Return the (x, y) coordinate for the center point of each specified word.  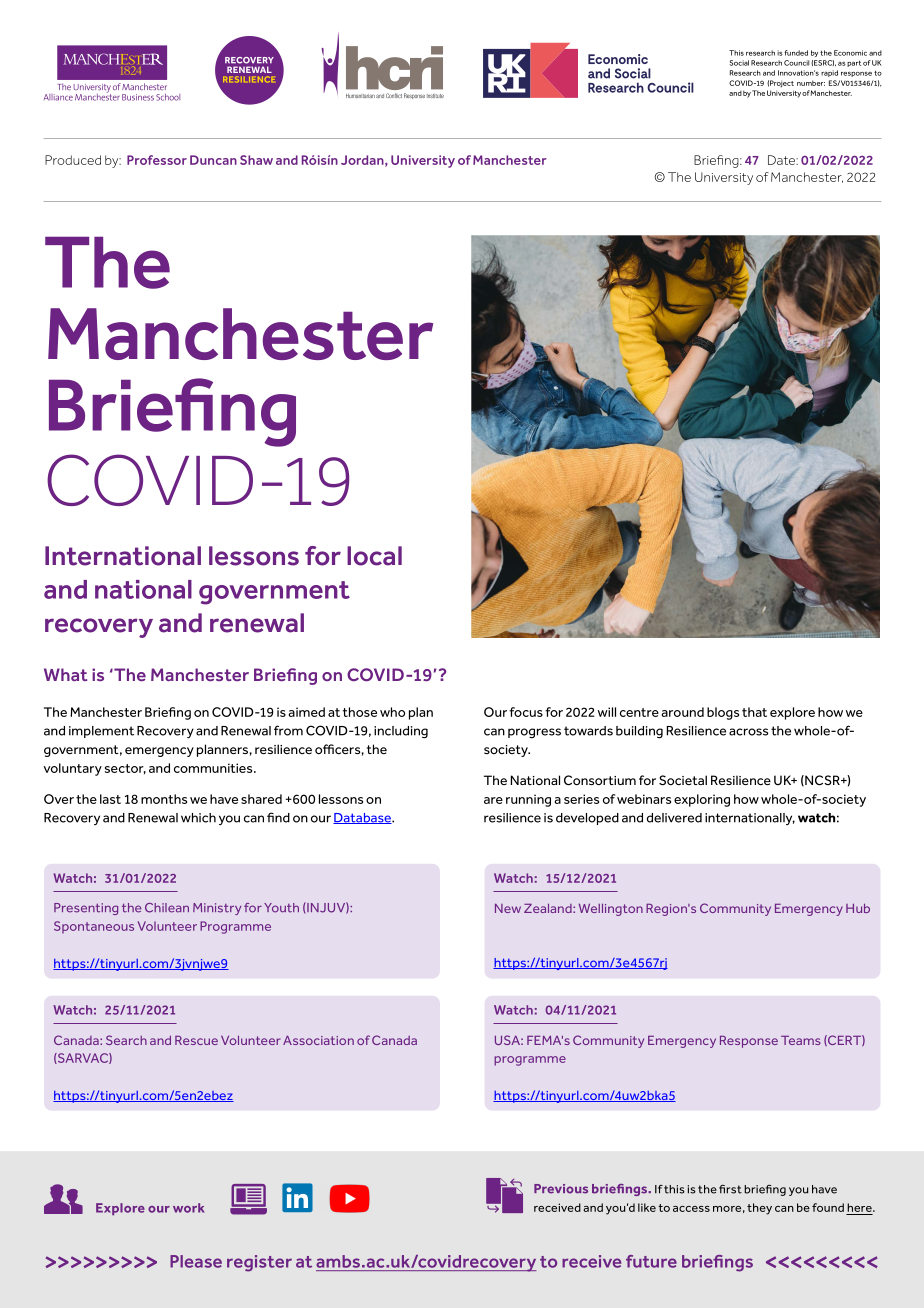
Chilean (167, 908)
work (188, 1208)
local (374, 556)
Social (739, 63)
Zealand (549, 908)
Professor (157, 160)
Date (783, 160)
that (754, 712)
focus (526, 712)
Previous (561, 1189)
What (66, 674)
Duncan (213, 160)
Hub (858, 908)
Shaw (256, 160)
